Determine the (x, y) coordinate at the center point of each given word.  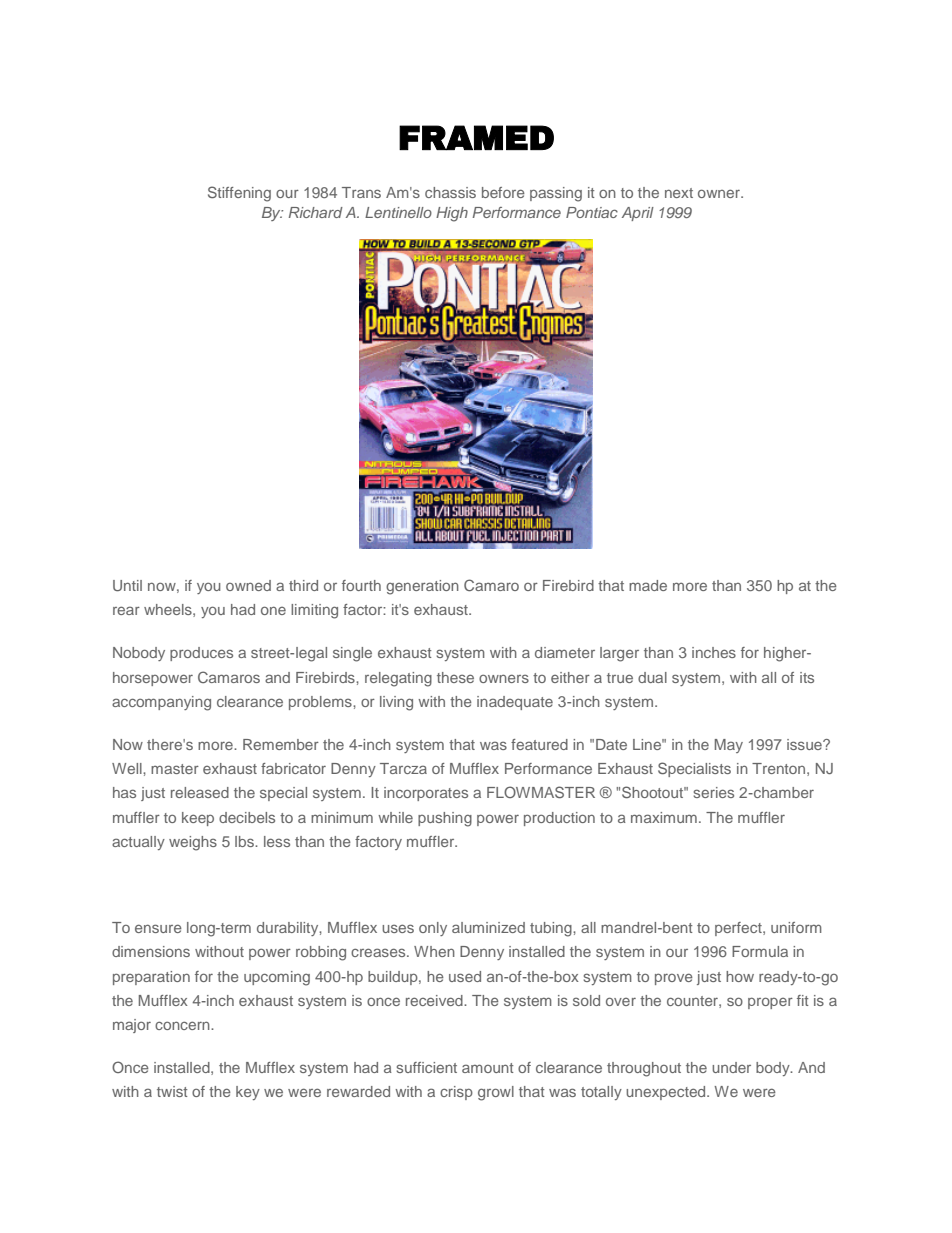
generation (422, 587)
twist (172, 1091)
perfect (739, 929)
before (503, 192)
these (455, 677)
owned (248, 585)
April (638, 214)
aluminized (488, 927)
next (679, 193)
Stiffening (239, 194)
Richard (316, 212)
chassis (450, 192)
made (648, 585)
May (729, 746)
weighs (193, 843)
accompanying (161, 703)
